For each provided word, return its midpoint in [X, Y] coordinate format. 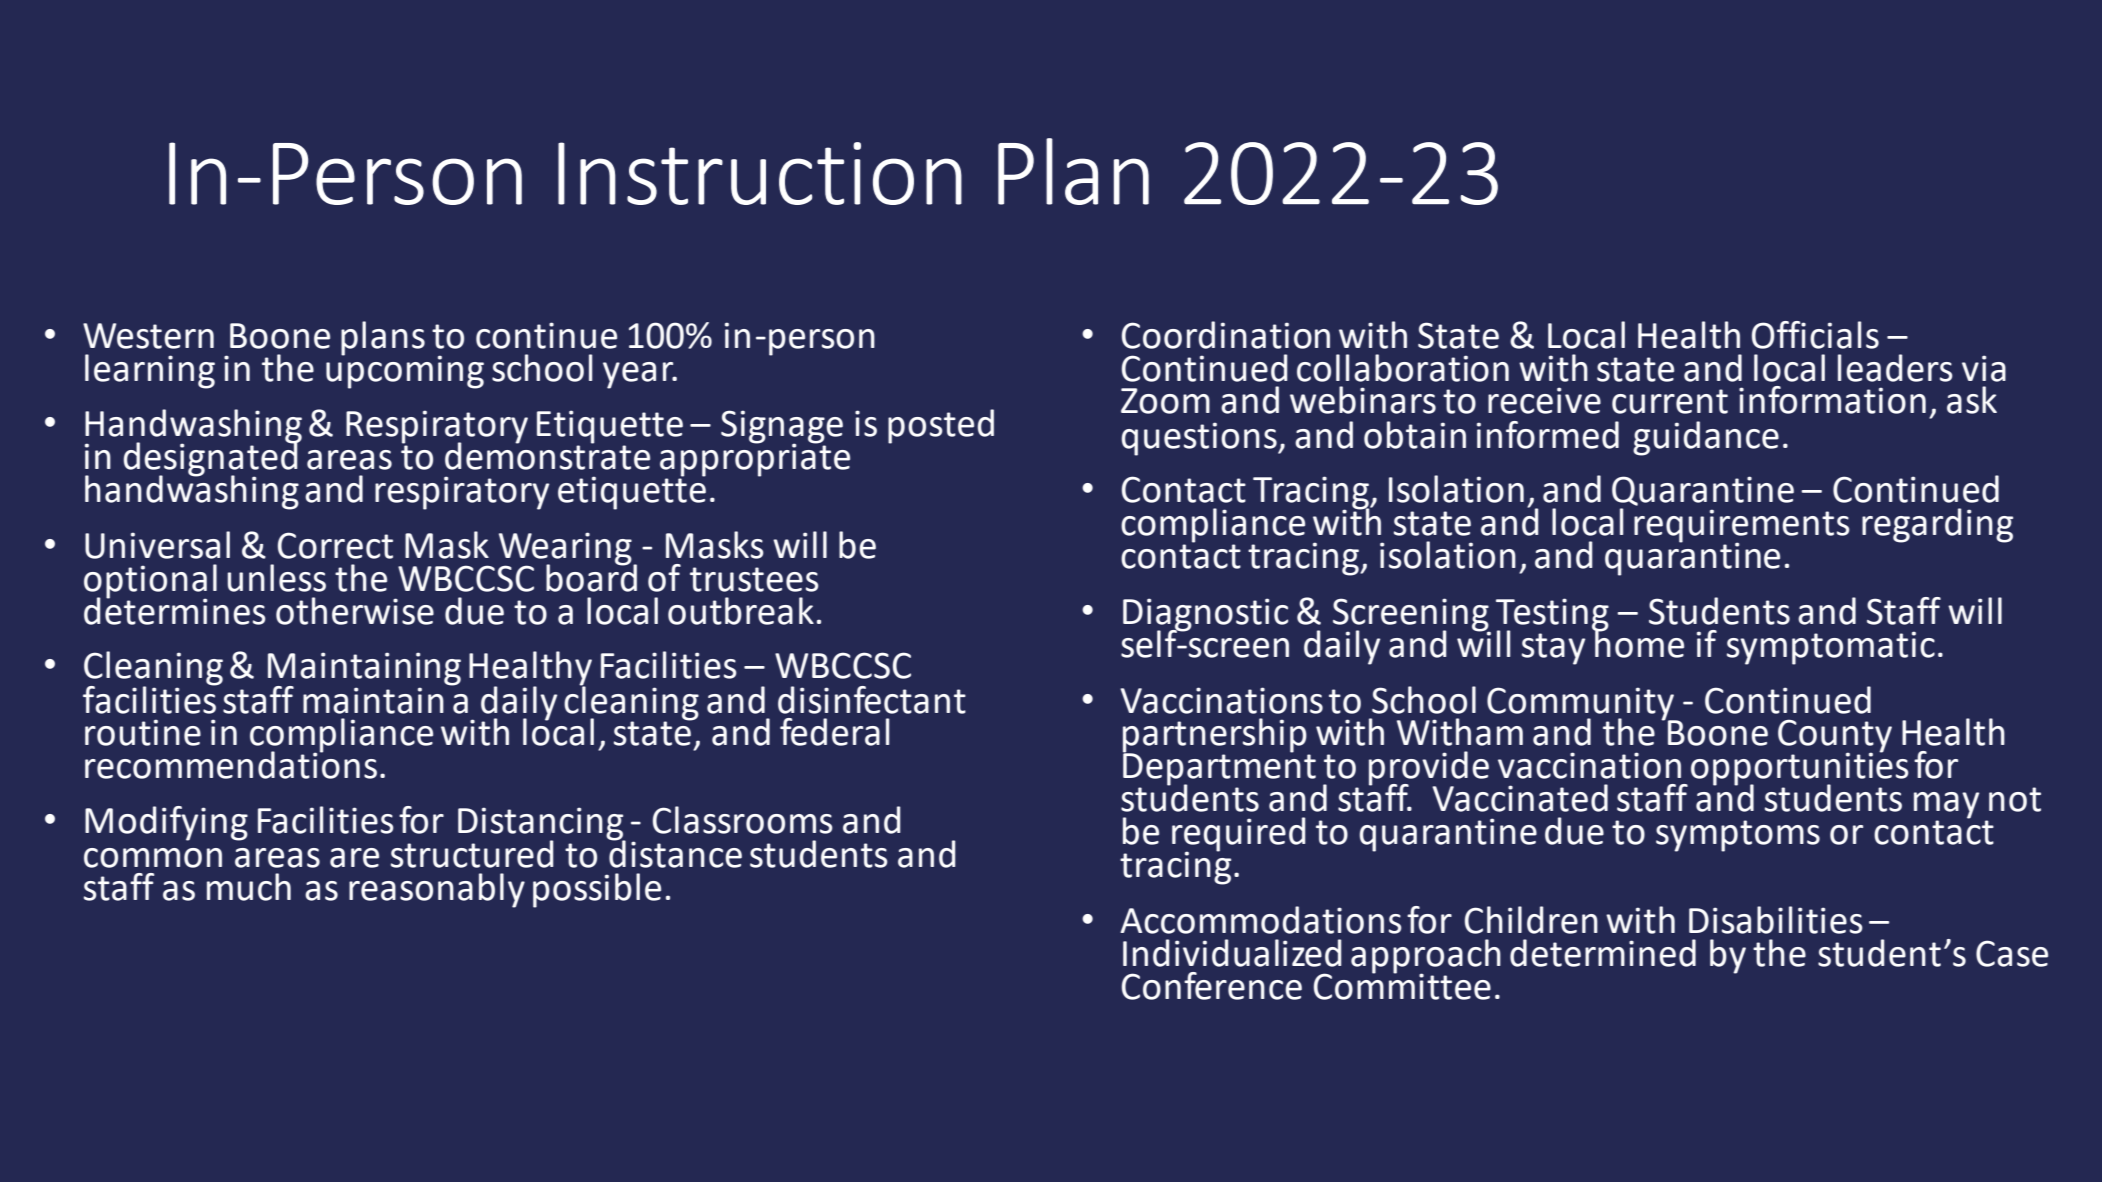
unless [276, 578]
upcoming [405, 371]
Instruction [760, 173]
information [1832, 400]
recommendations [231, 764]
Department [1219, 769]
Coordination [1226, 335]
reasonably [437, 890]
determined [1603, 953]
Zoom [1165, 401]
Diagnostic [1205, 615]
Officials [1815, 335]
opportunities [1800, 769]
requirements [1742, 527]
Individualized [1232, 953]
